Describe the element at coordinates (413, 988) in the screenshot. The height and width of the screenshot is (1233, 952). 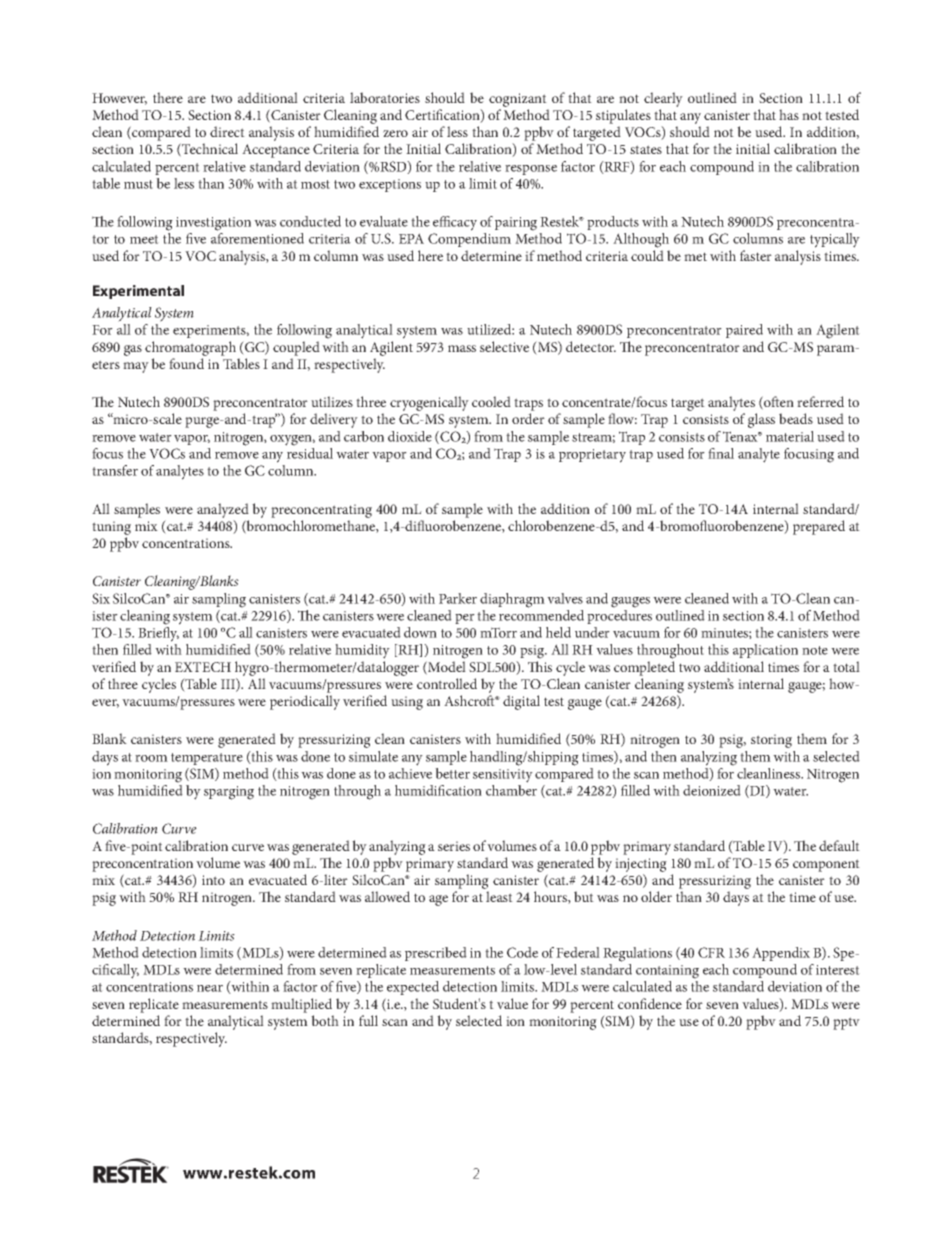
I see `expected` at that location.
